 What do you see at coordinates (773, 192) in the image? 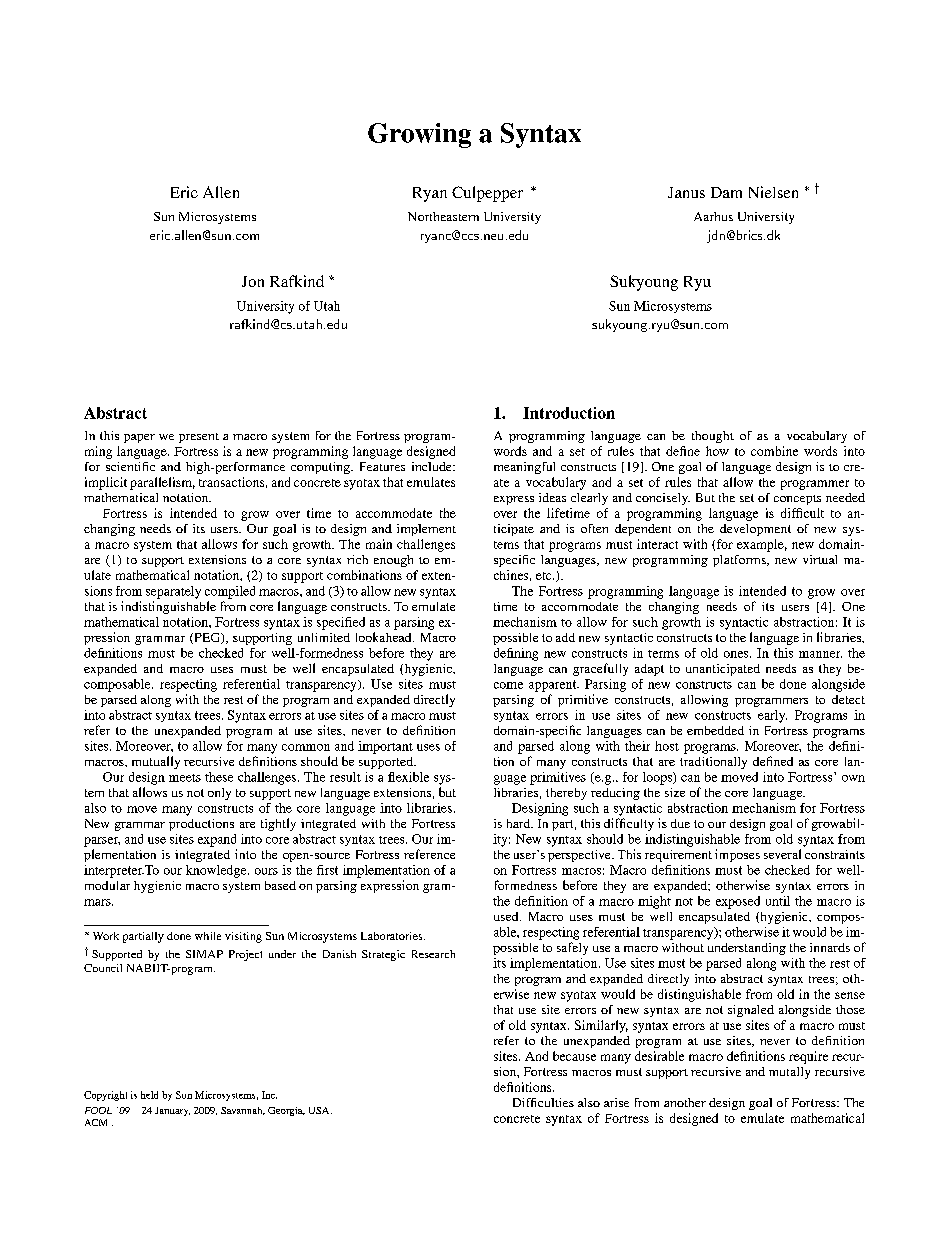
I see `Nielsen` at bounding box center [773, 192].
